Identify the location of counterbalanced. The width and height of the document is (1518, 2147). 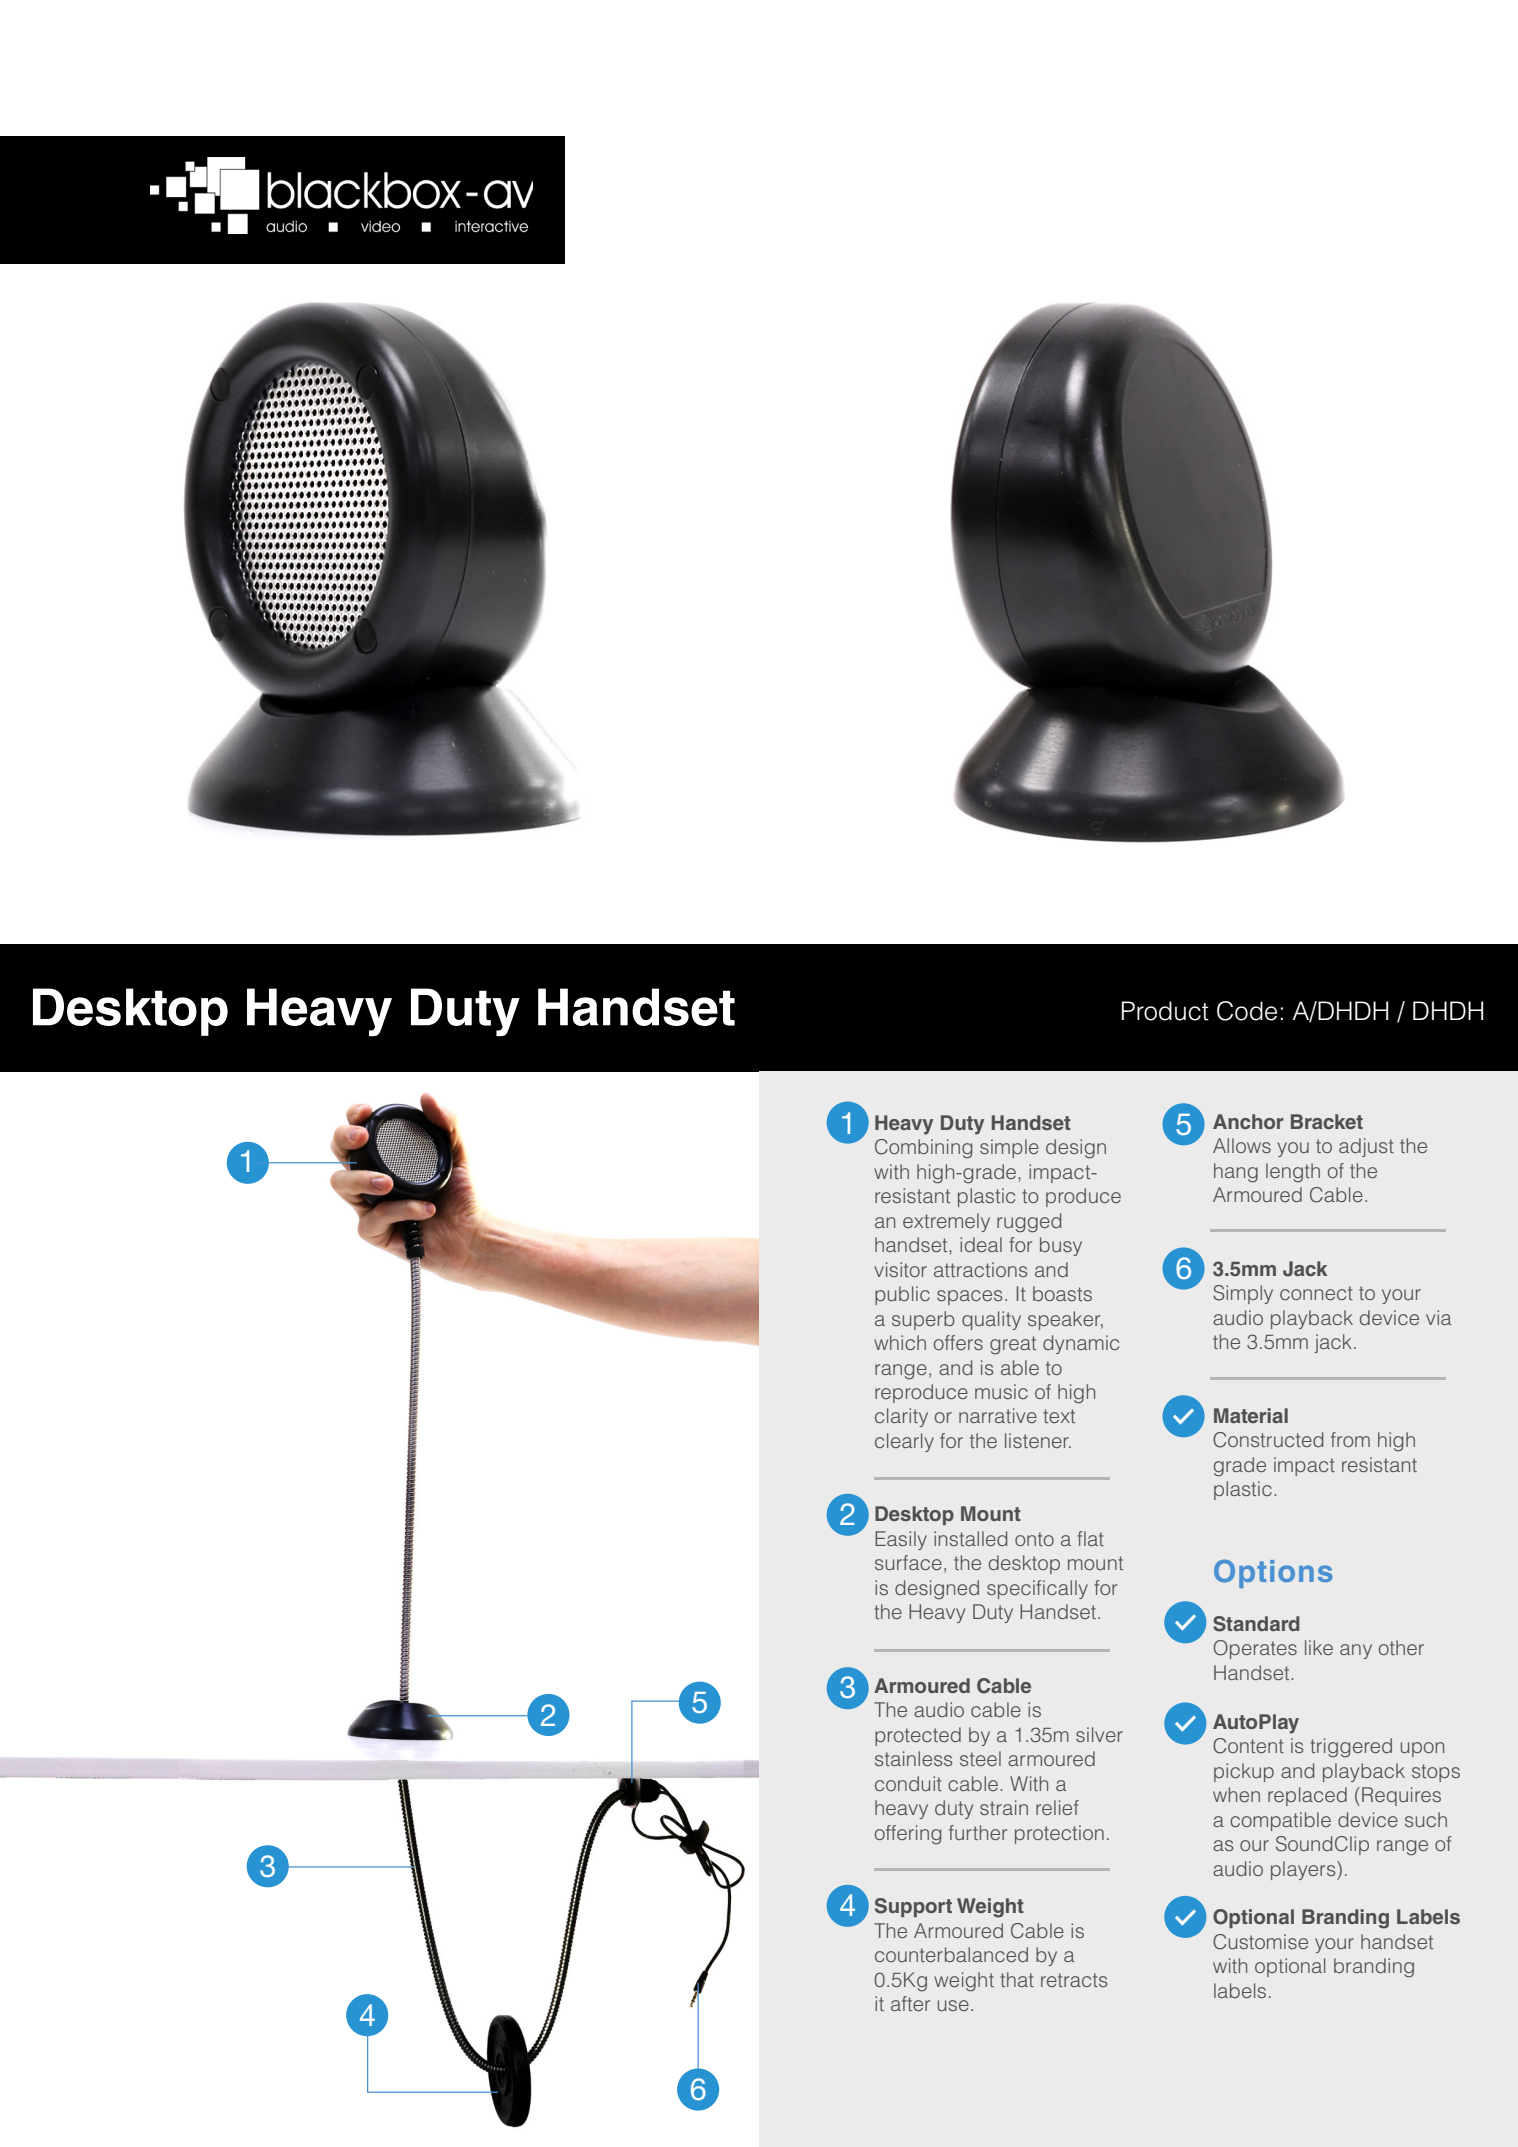
(951, 1954).
